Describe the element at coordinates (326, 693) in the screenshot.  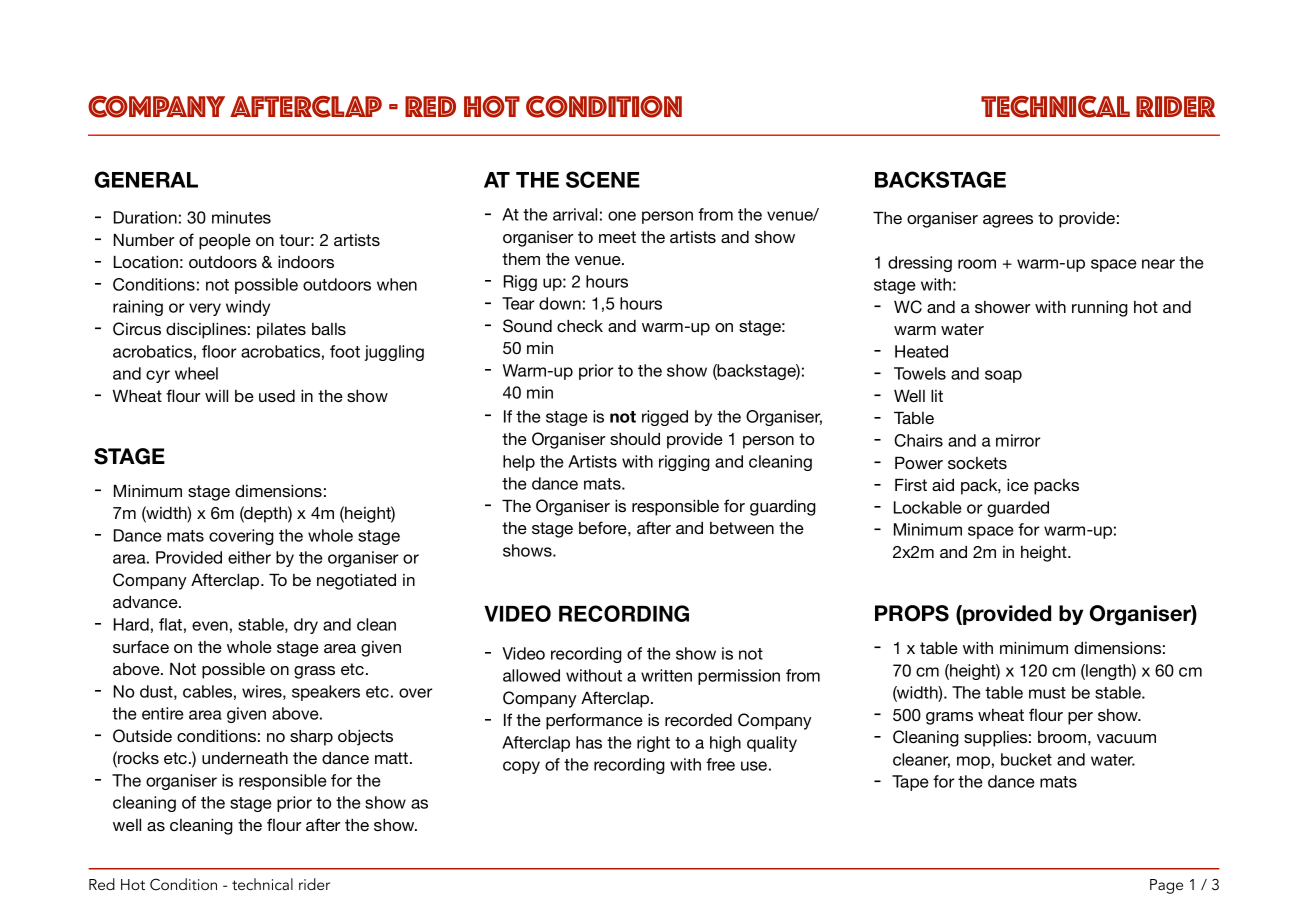
I see `speakers` at that location.
